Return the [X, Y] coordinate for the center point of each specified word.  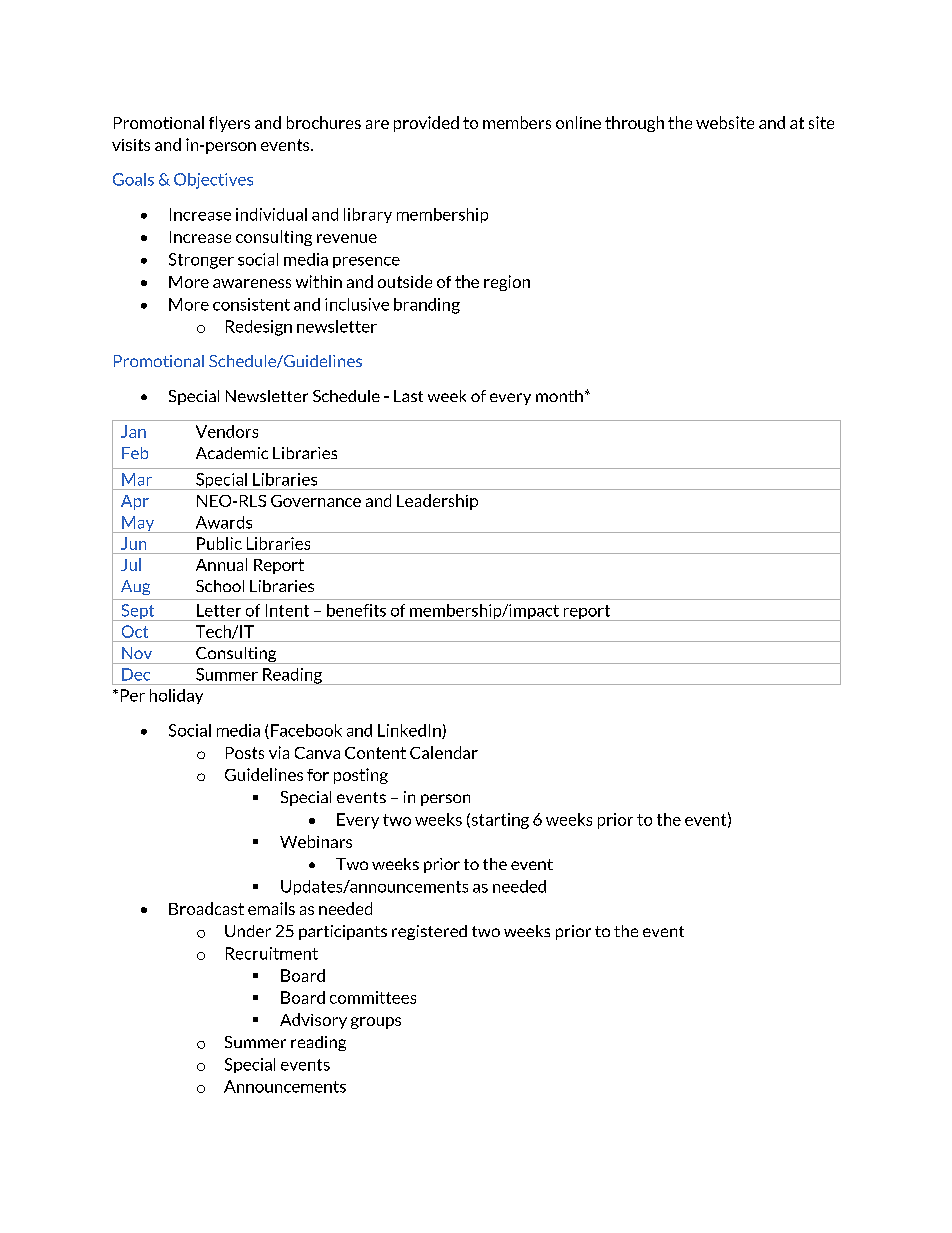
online [578, 122]
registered [429, 932]
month [559, 396]
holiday [176, 696]
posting [361, 776]
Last [408, 396]
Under [248, 931]
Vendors [227, 431]
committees [373, 997]
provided [426, 124]
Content [375, 753]
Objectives [213, 181]
